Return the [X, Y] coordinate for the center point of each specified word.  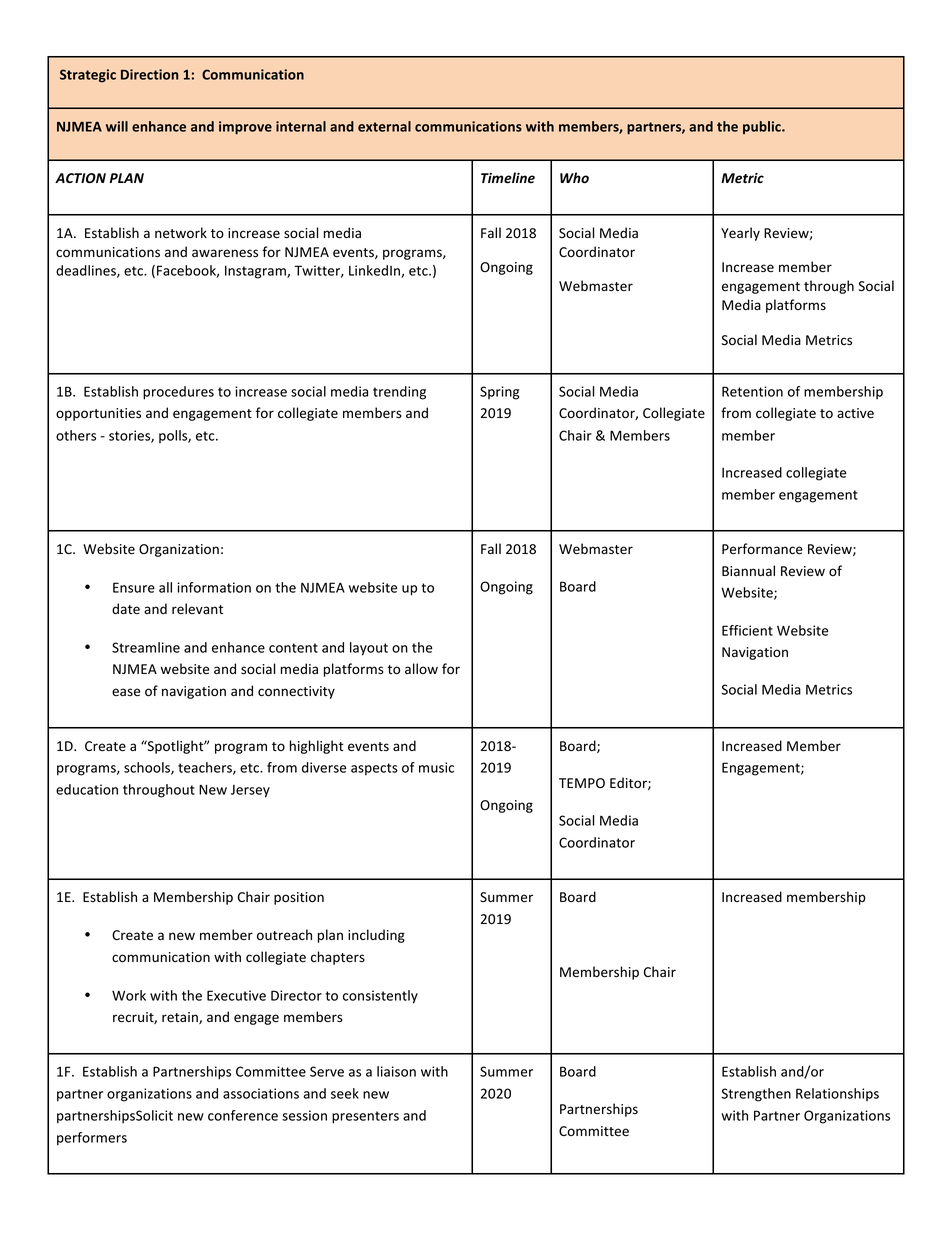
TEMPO [582, 783]
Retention [752, 391]
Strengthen [756, 1095]
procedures [178, 393]
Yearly [740, 234]
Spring [499, 393]
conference [243, 1115]
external [384, 126]
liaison [396, 1071]
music [436, 767]
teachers [206, 768]
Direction [149, 74]
